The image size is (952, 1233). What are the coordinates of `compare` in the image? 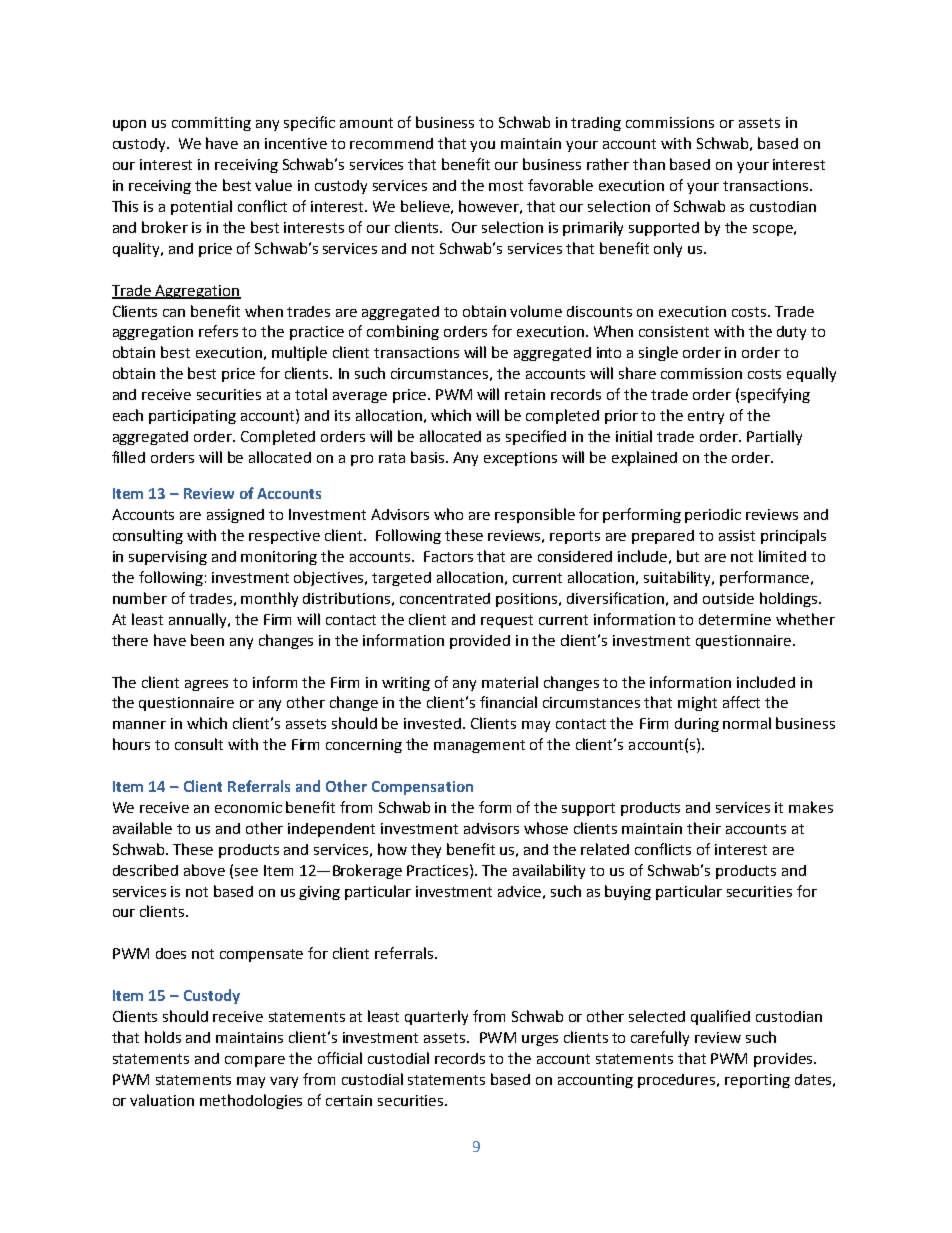 It's located at (255, 1061).
